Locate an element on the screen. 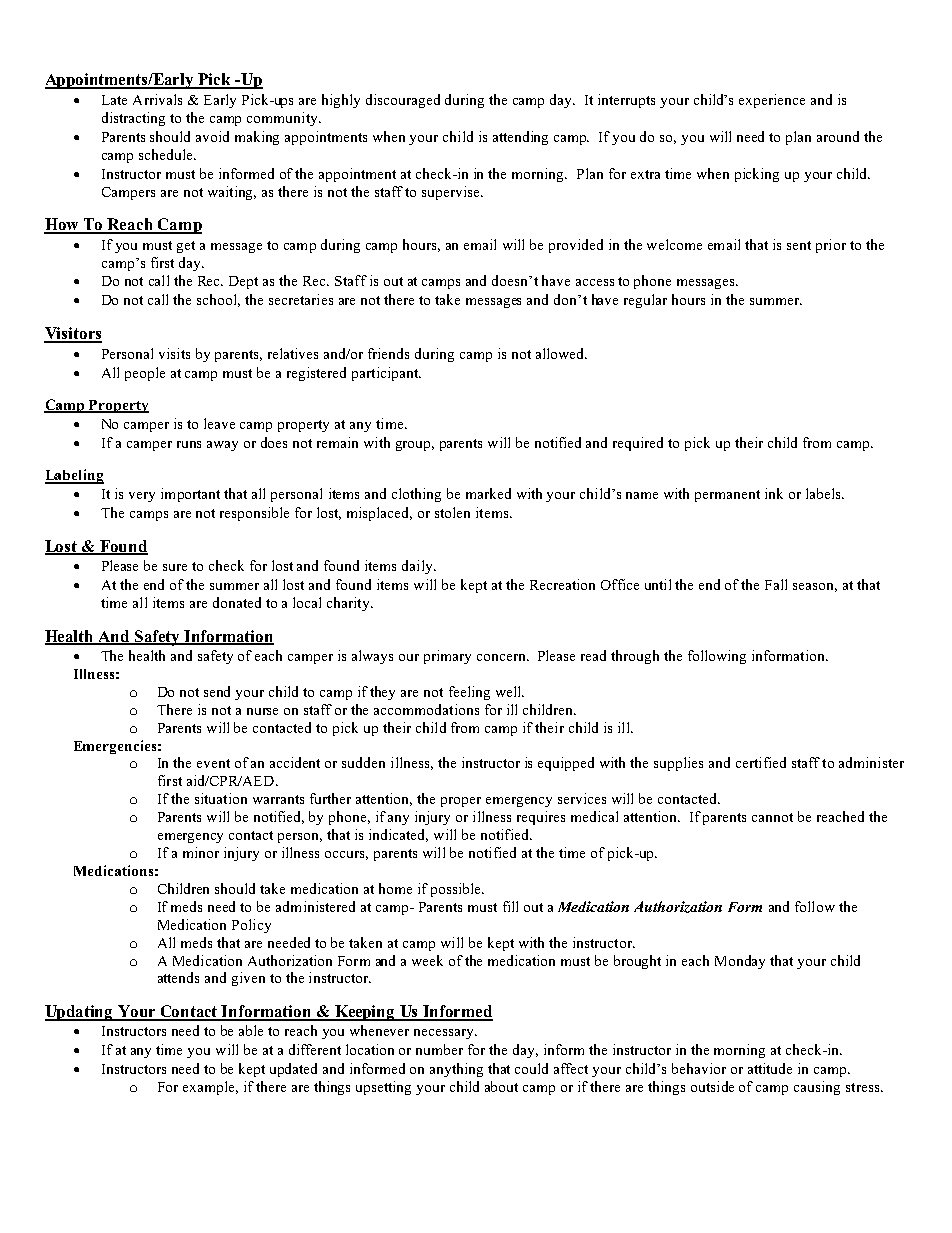 Image resolution: width=952 pixels, height=1233 pixels. distracting is located at coordinates (133, 119).
